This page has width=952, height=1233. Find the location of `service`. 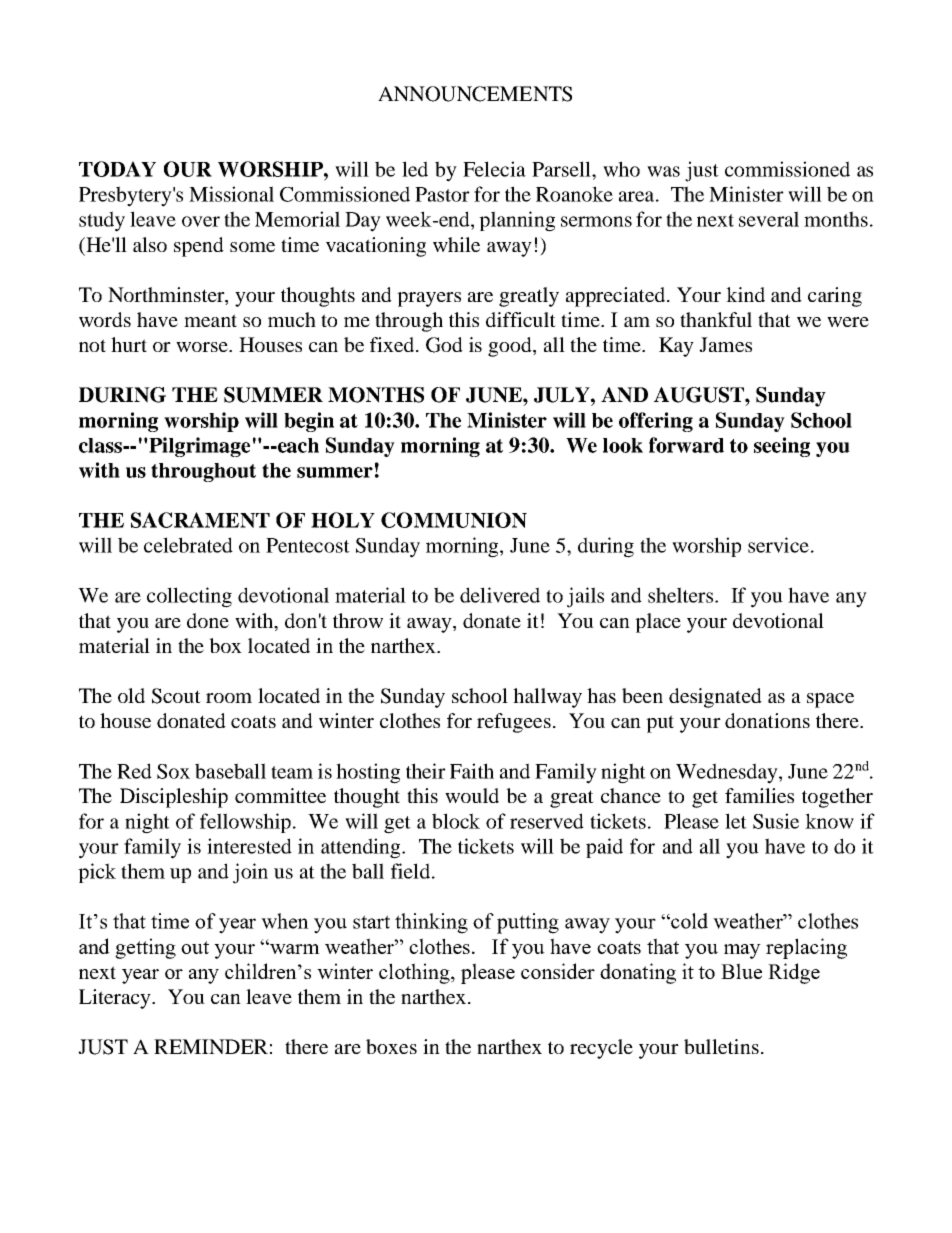

service is located at coordinates (778, 545).
